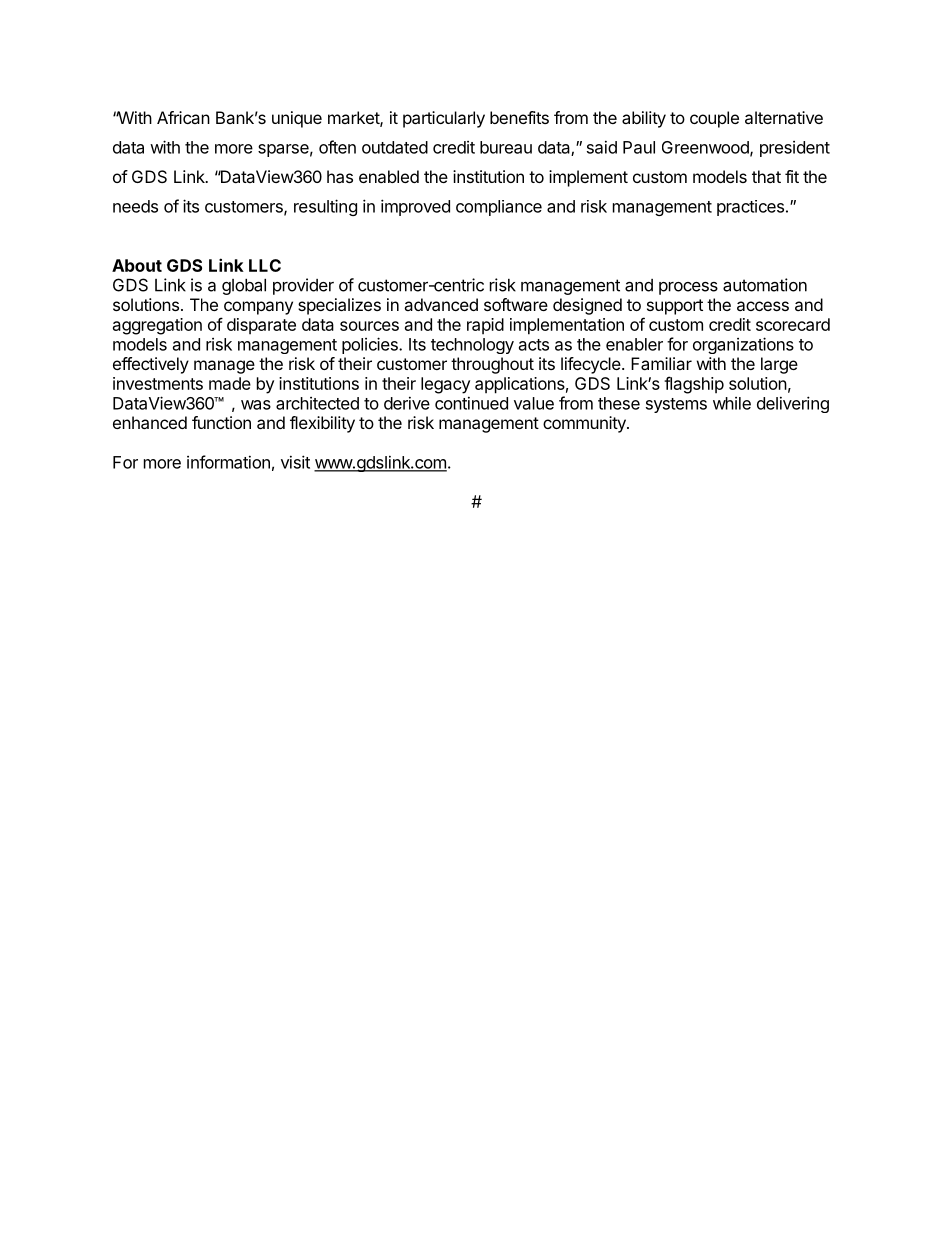  Describe the element at coordinates (230, 383) in the screenshot. I see `made` at that location.
